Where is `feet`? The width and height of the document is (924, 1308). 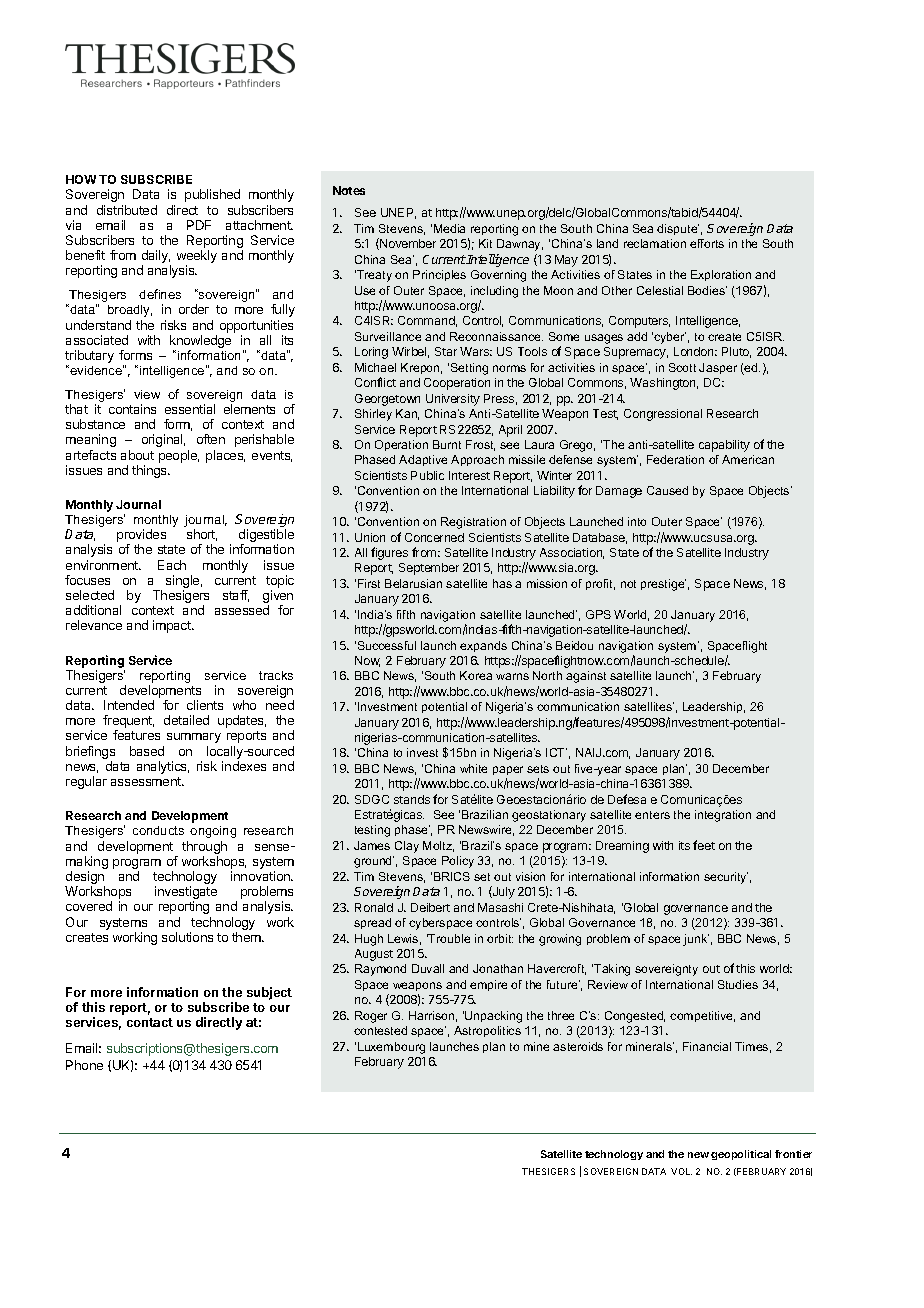 feet is located at coordinates (704, 845).
